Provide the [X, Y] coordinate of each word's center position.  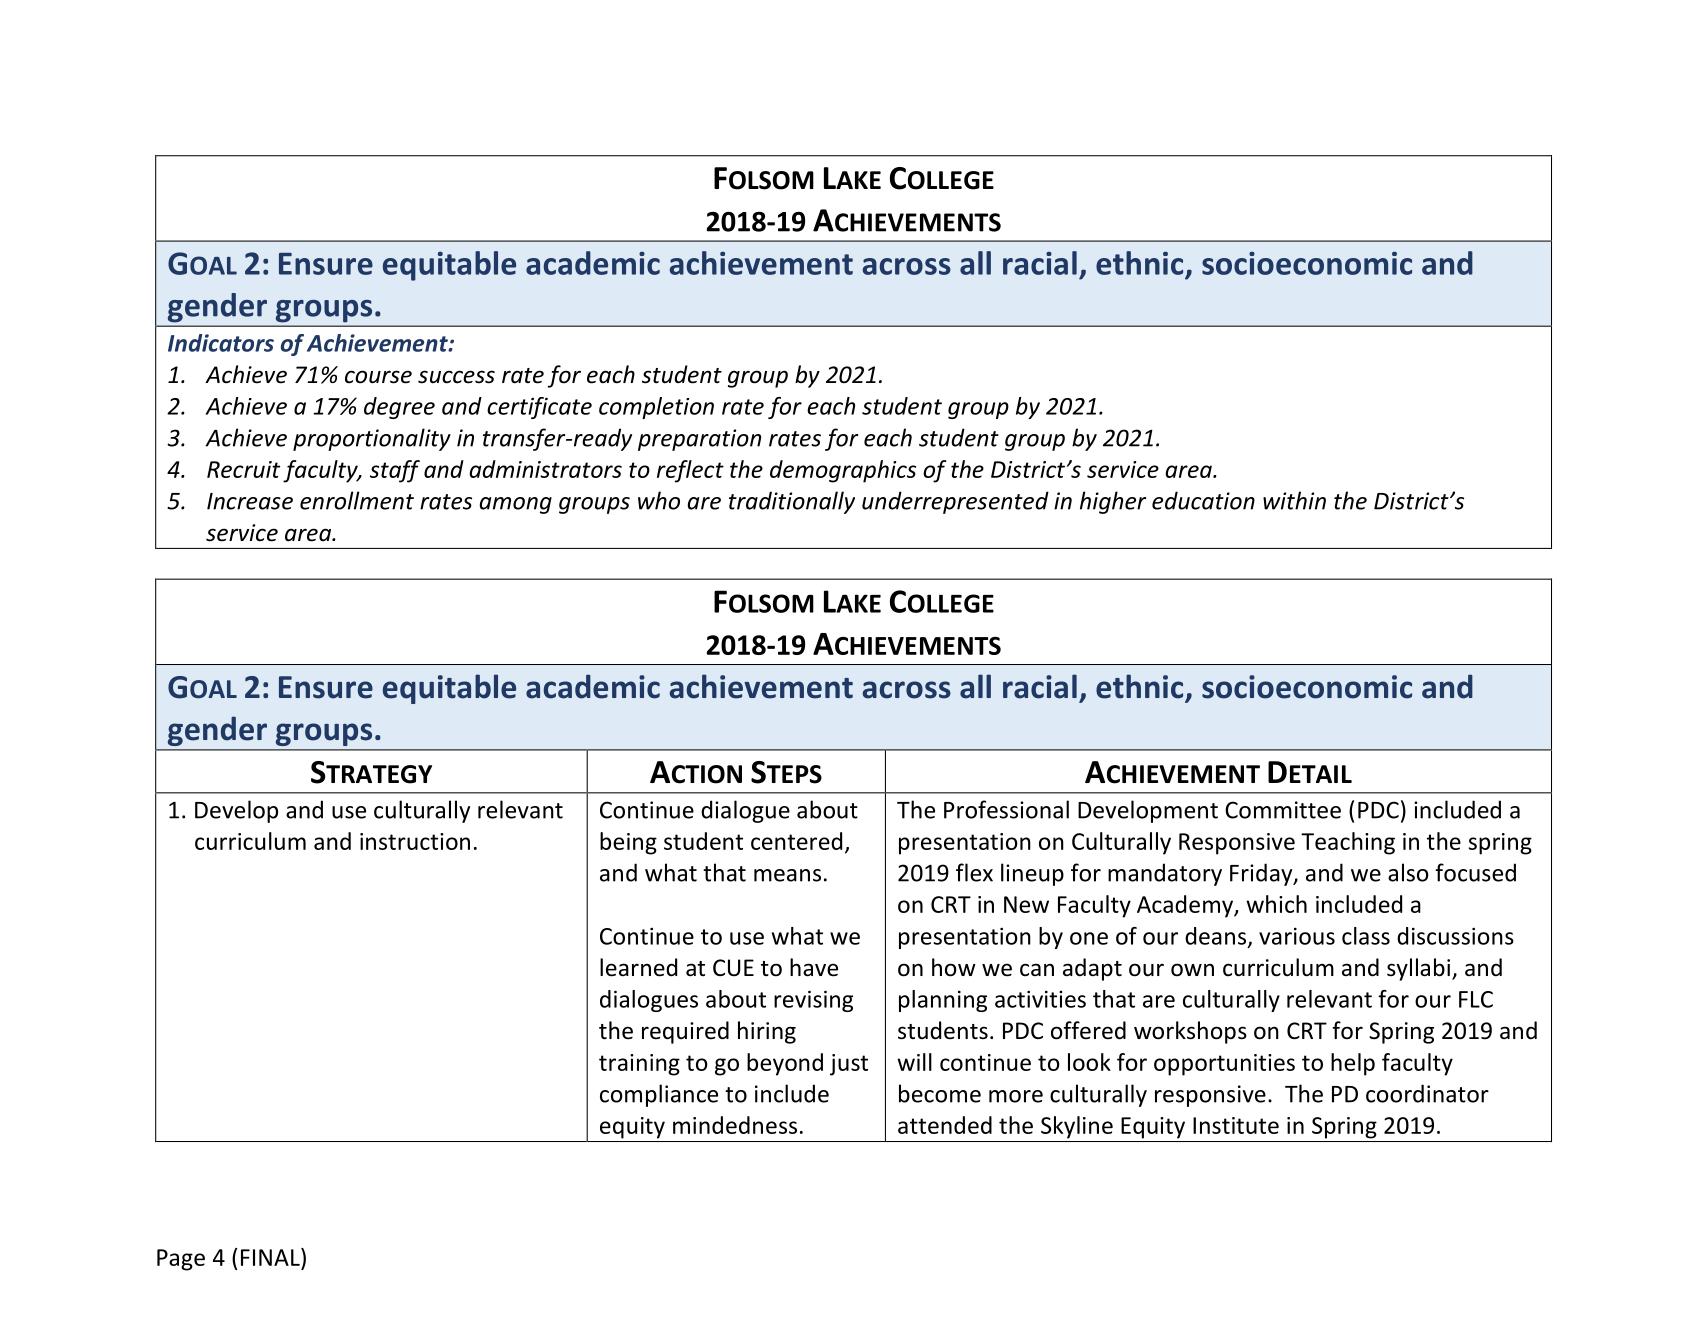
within [1294, 500]
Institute [1236, 1125]
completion [656, 408]
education [1203, 500]
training [639, 1065]
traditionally [792, 502]
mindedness [735, 1125]
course [378, 377]
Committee [1283, 810]
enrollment [357, 500]
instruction [415, 841]
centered [796, 841]
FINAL [271, 1257]
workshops [1190, 1032]
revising [813, 1001]
